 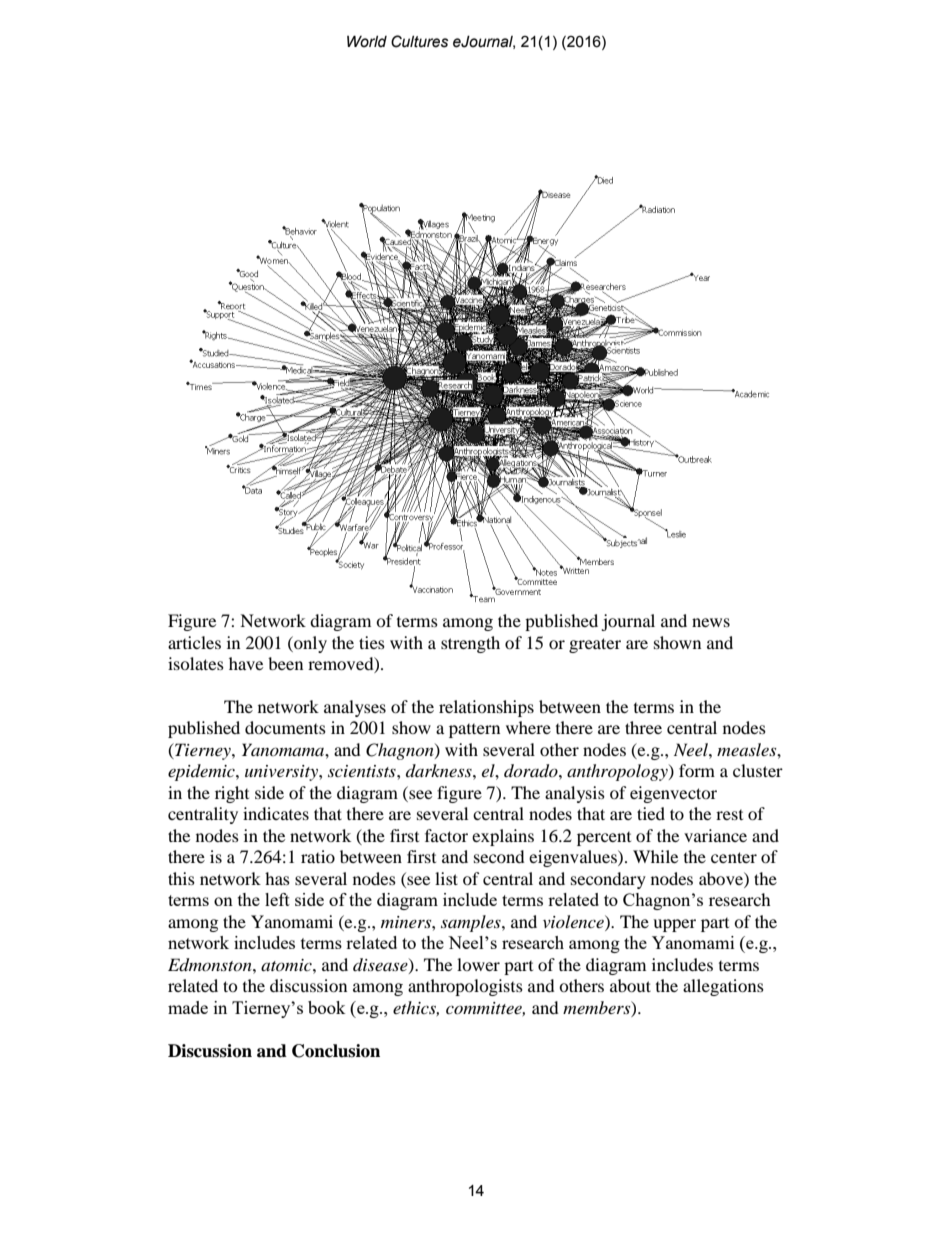 I want to click on made, so click(x=188, y=1007).
